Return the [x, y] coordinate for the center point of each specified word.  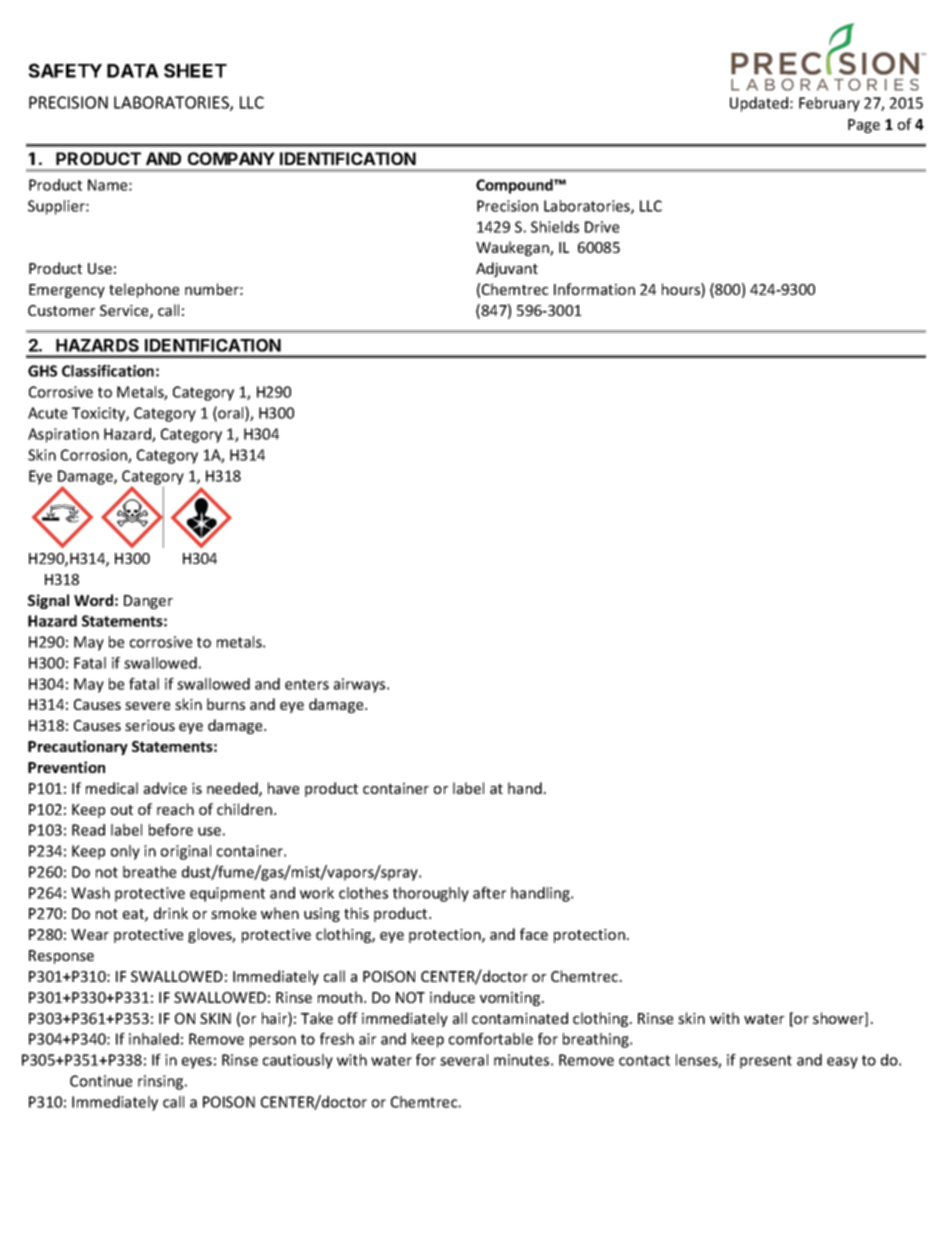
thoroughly [431, 894]
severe [147, 706]
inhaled [154, 1039]
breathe [149, 872]
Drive [602, 227]
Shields [555, 227]
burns [226, 704]
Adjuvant [507, 269]
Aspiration [63, 435]
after [489, 893]
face [534, 934]
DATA [133, 71]
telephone [144, 290]
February [829, 104]
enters [307, 684]
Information [594, 289]
